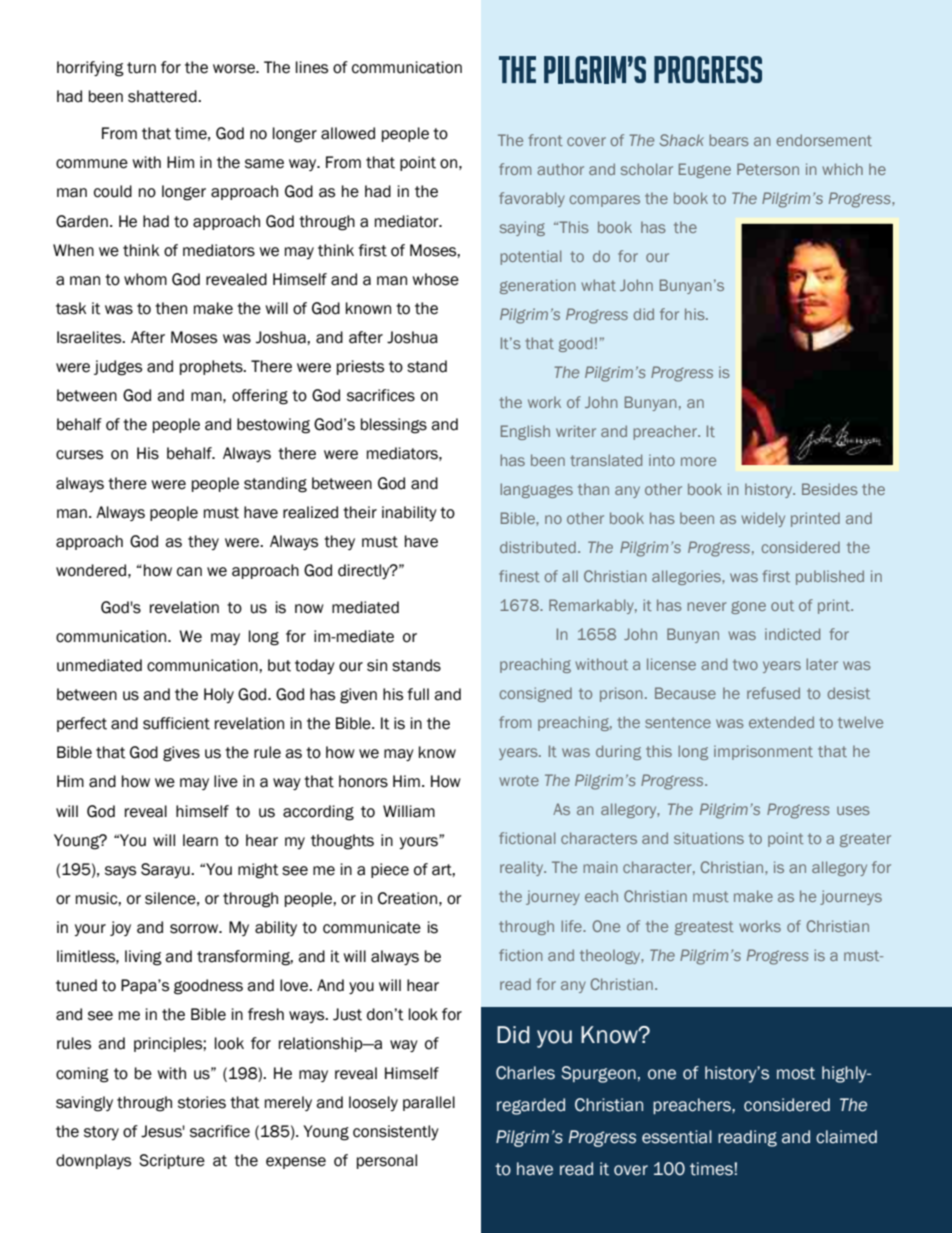 This screenshot has height=1233, width=952. What do you see at coordinates (176, 723) in the screenshot?
I see `sufficient` at bounding box center [176, 723].
